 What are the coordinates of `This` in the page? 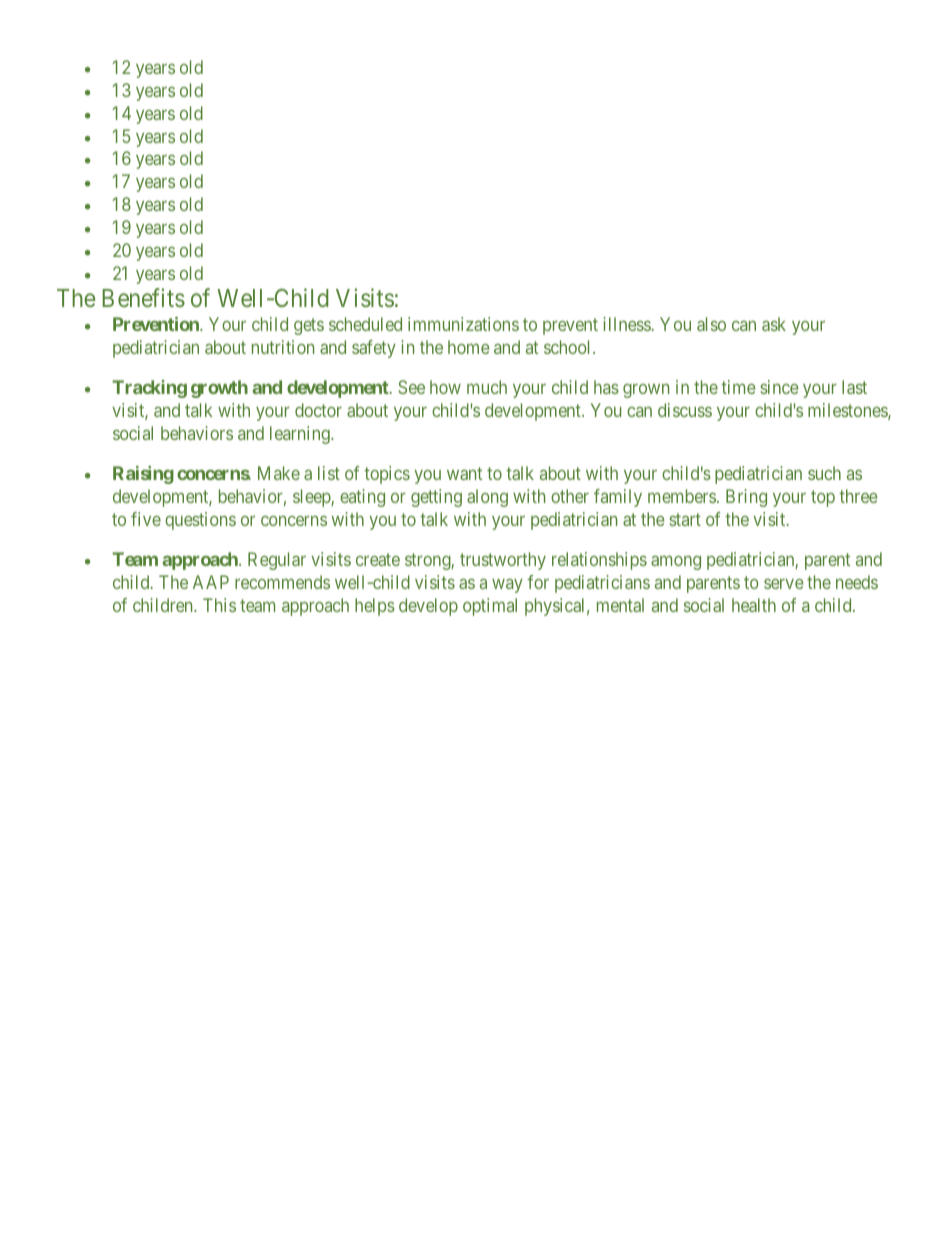 It's located at (219, 605).
